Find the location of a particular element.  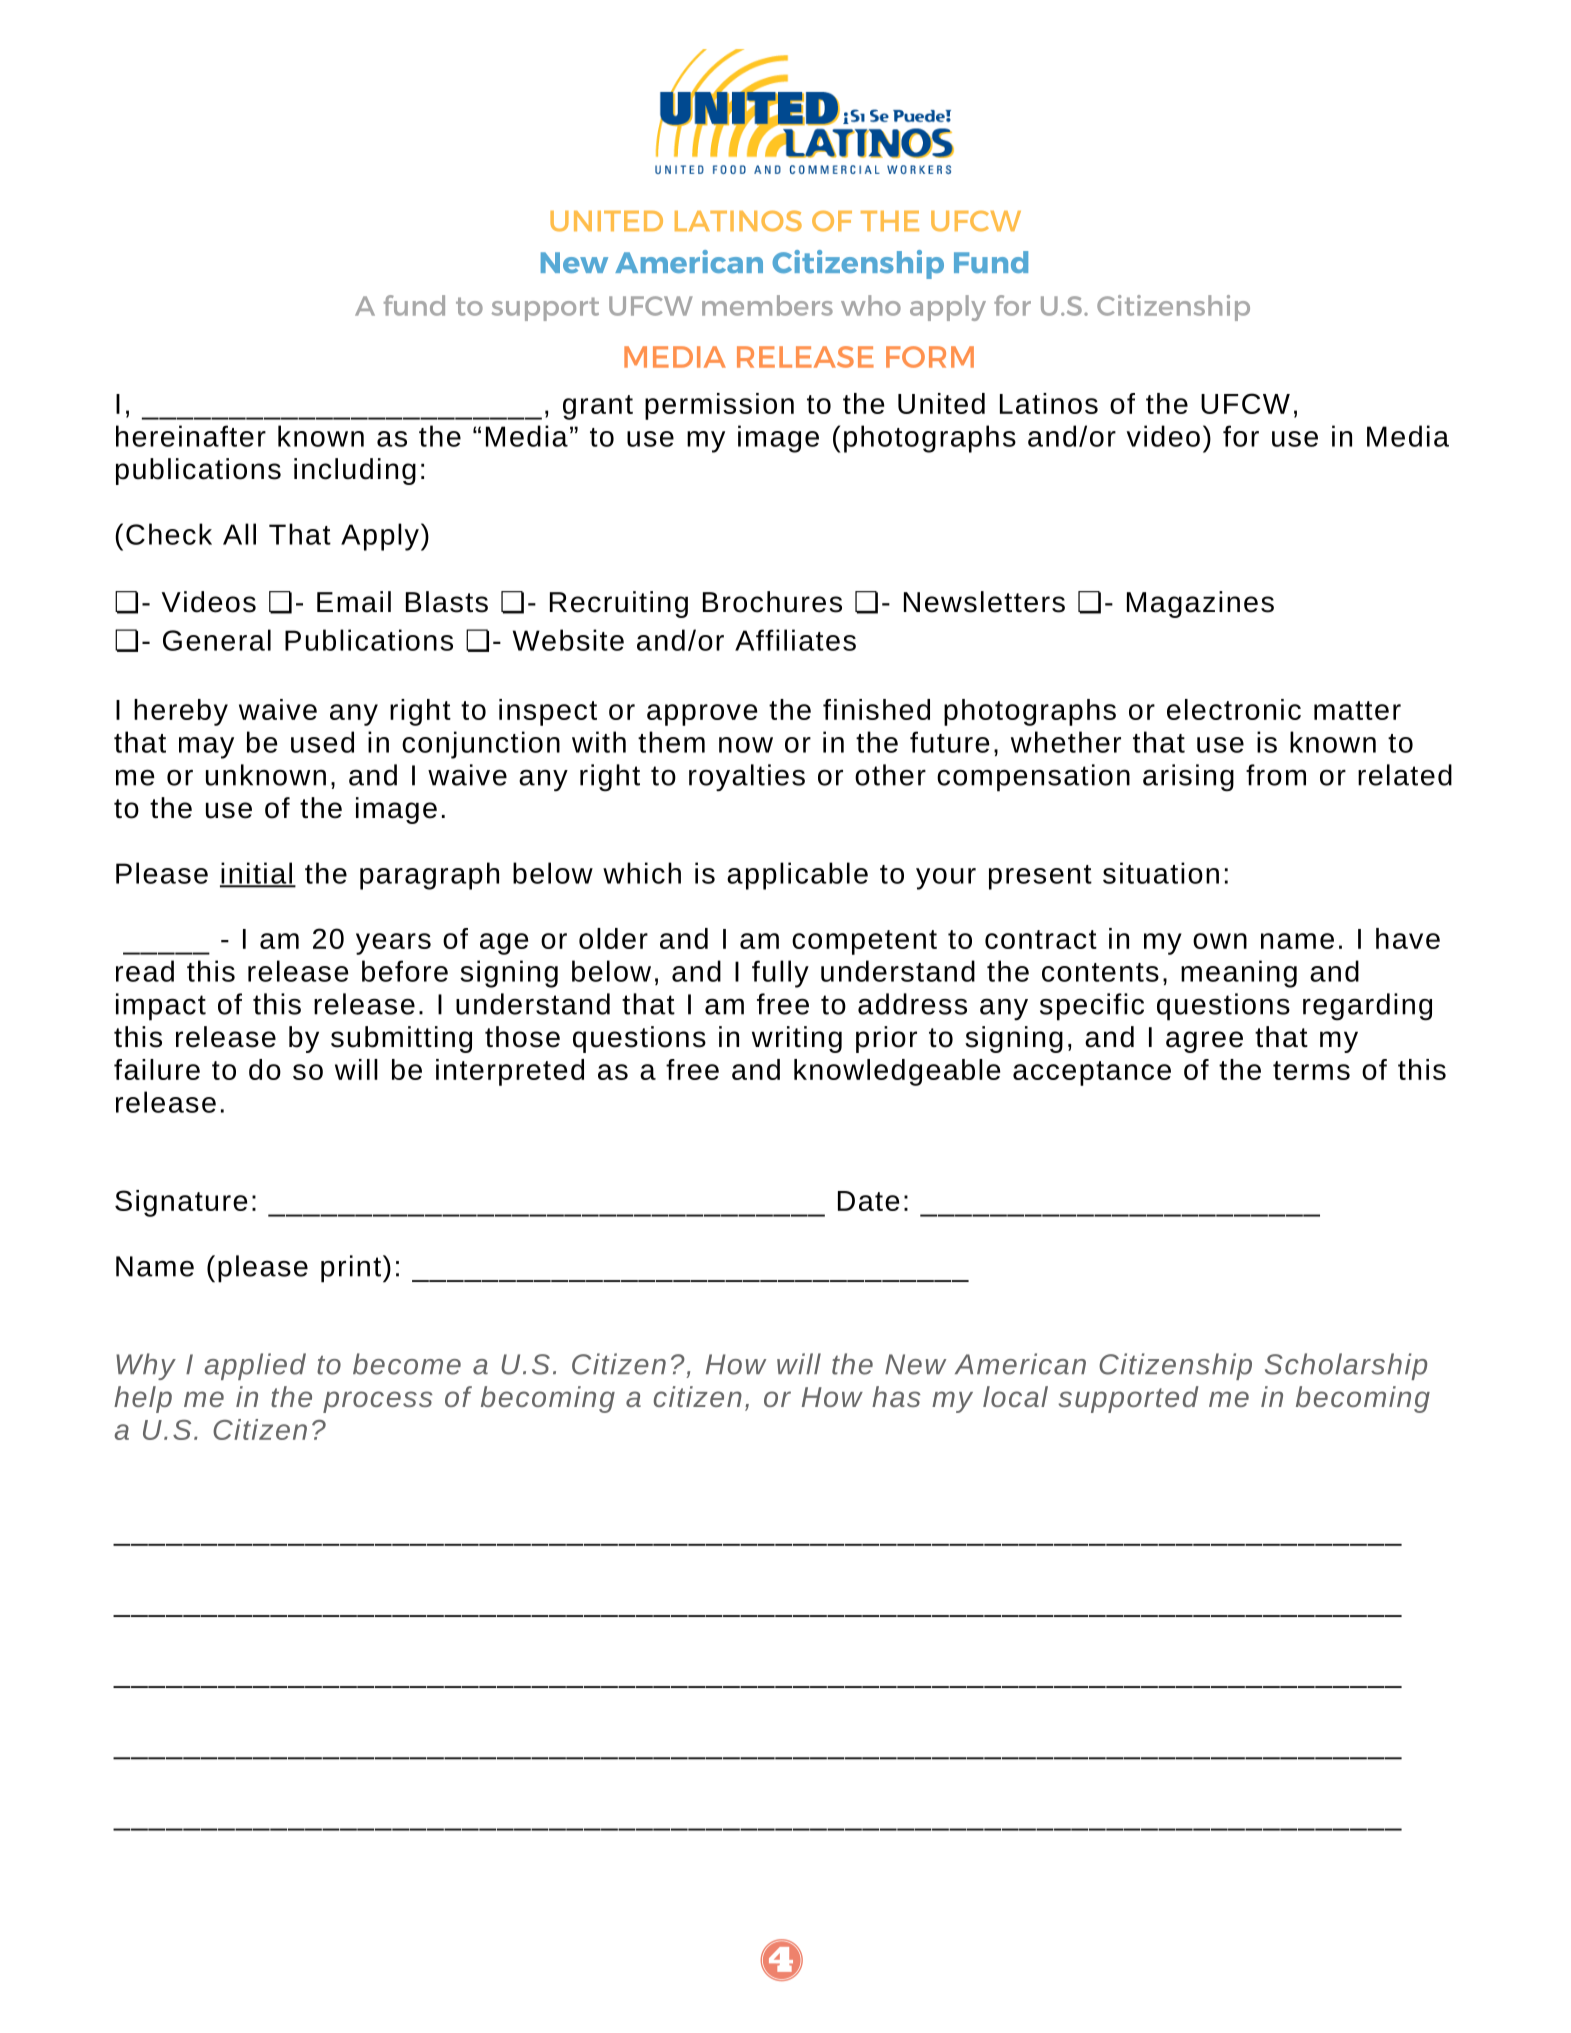

applied is located at coordinates (255, 1366).
